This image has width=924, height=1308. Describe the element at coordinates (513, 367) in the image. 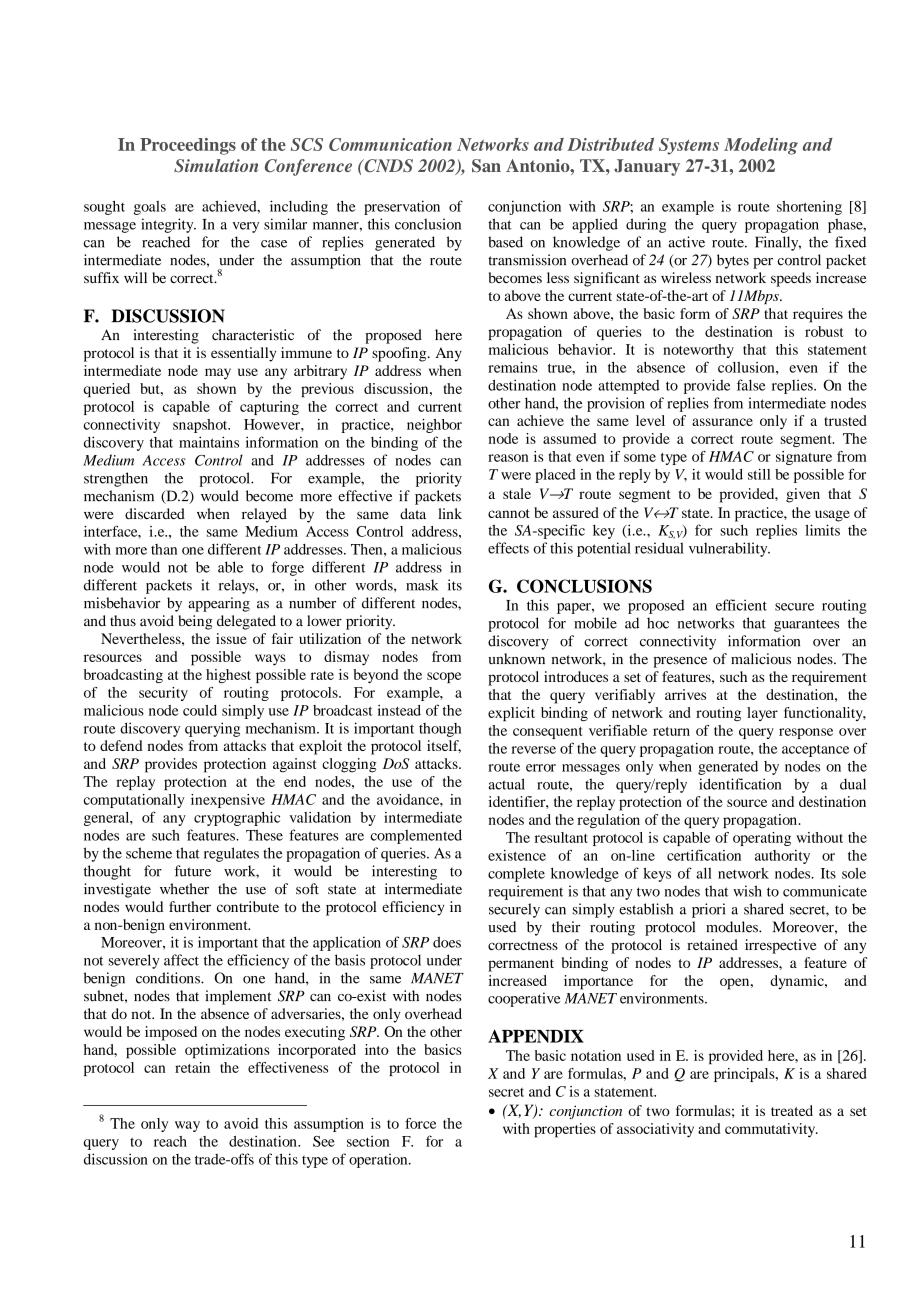

I see `remains` at that location.
